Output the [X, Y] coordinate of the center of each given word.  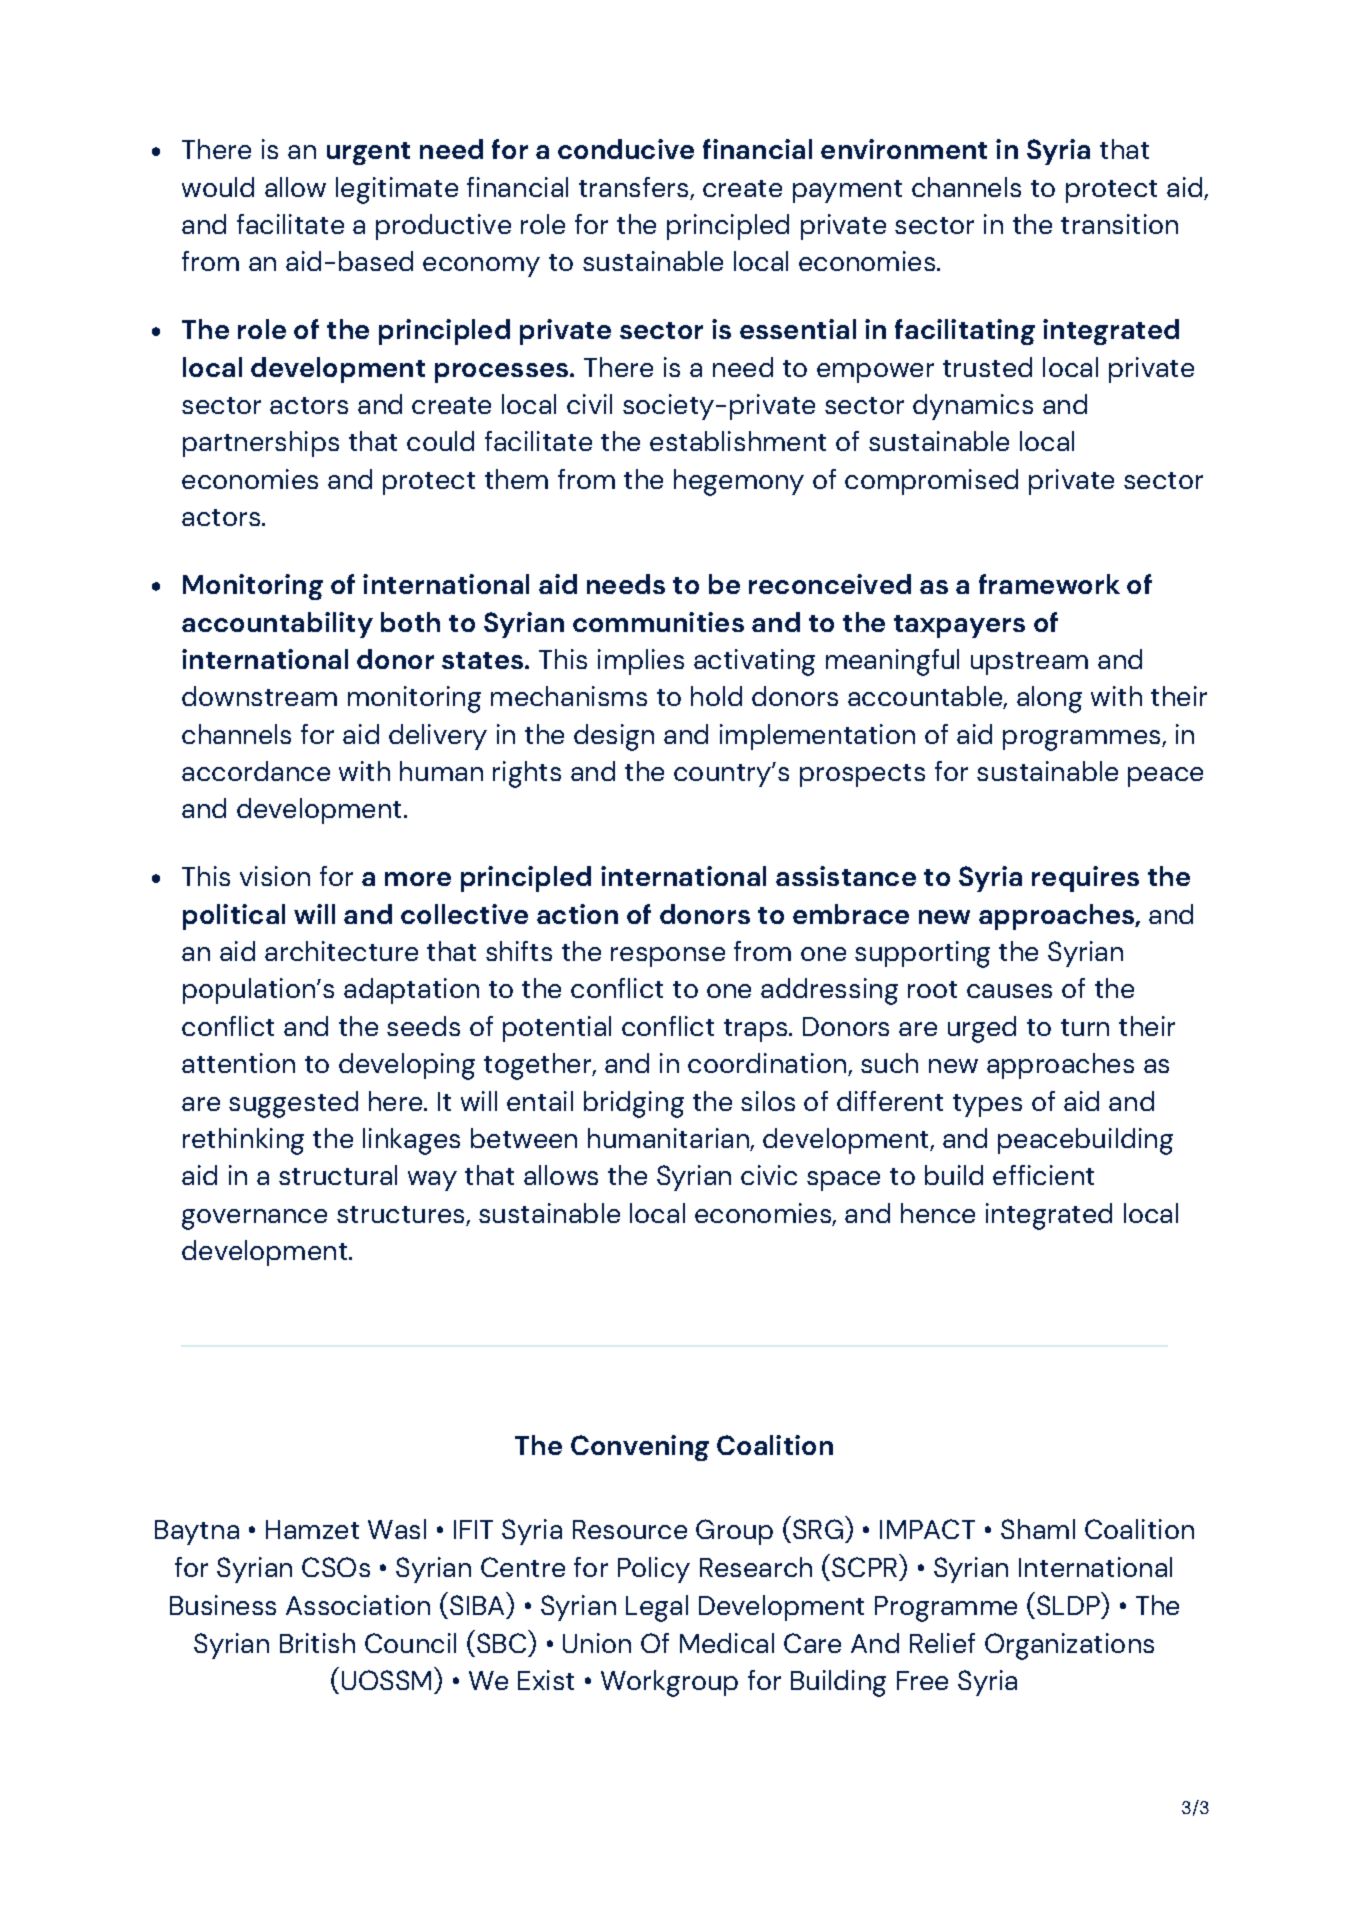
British [317, 1643]
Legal [657, 1608]
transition [1119, 224]
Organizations [1069, 1646]
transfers [633, 187]
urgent [368, 153]
